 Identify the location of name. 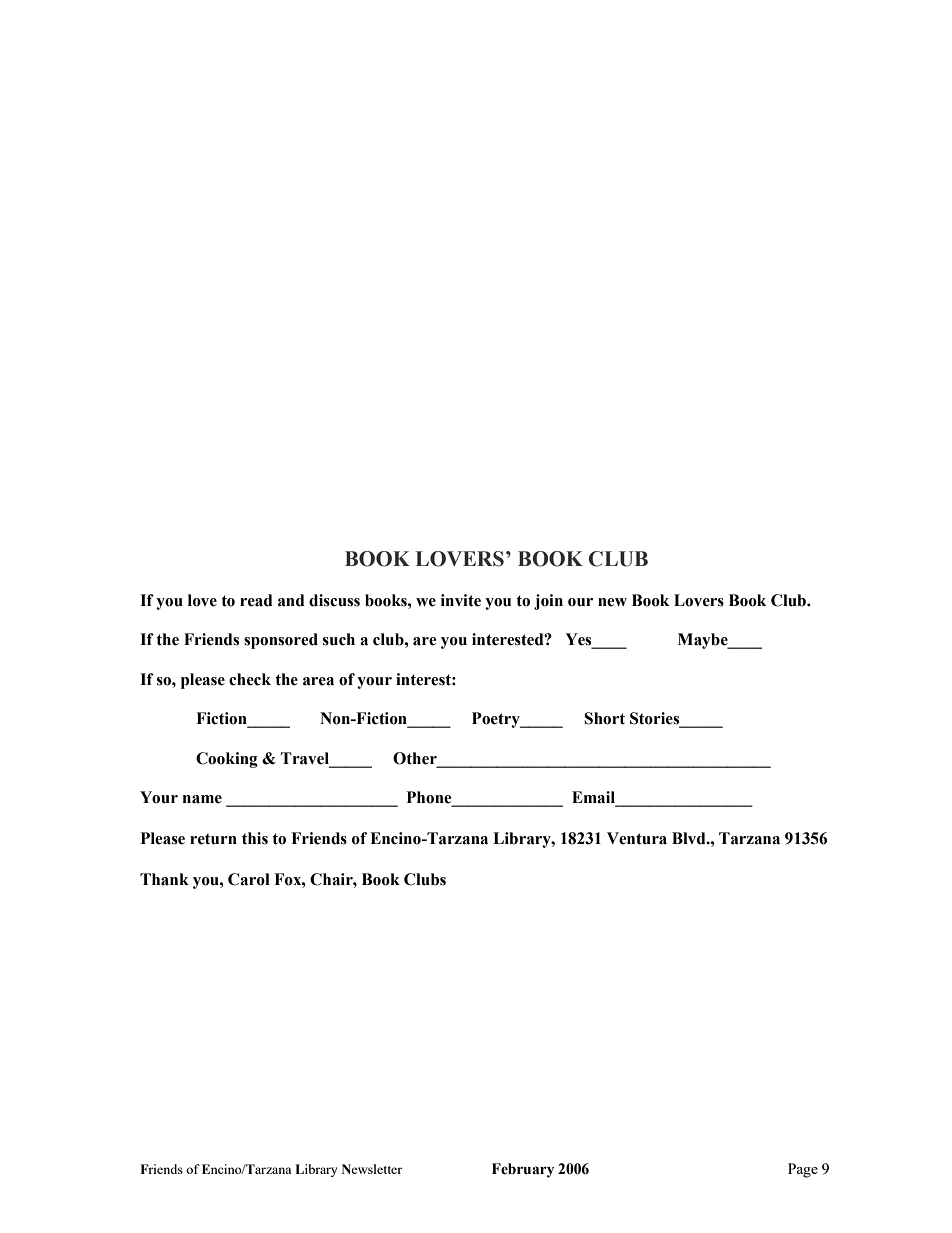
(202, 799).
